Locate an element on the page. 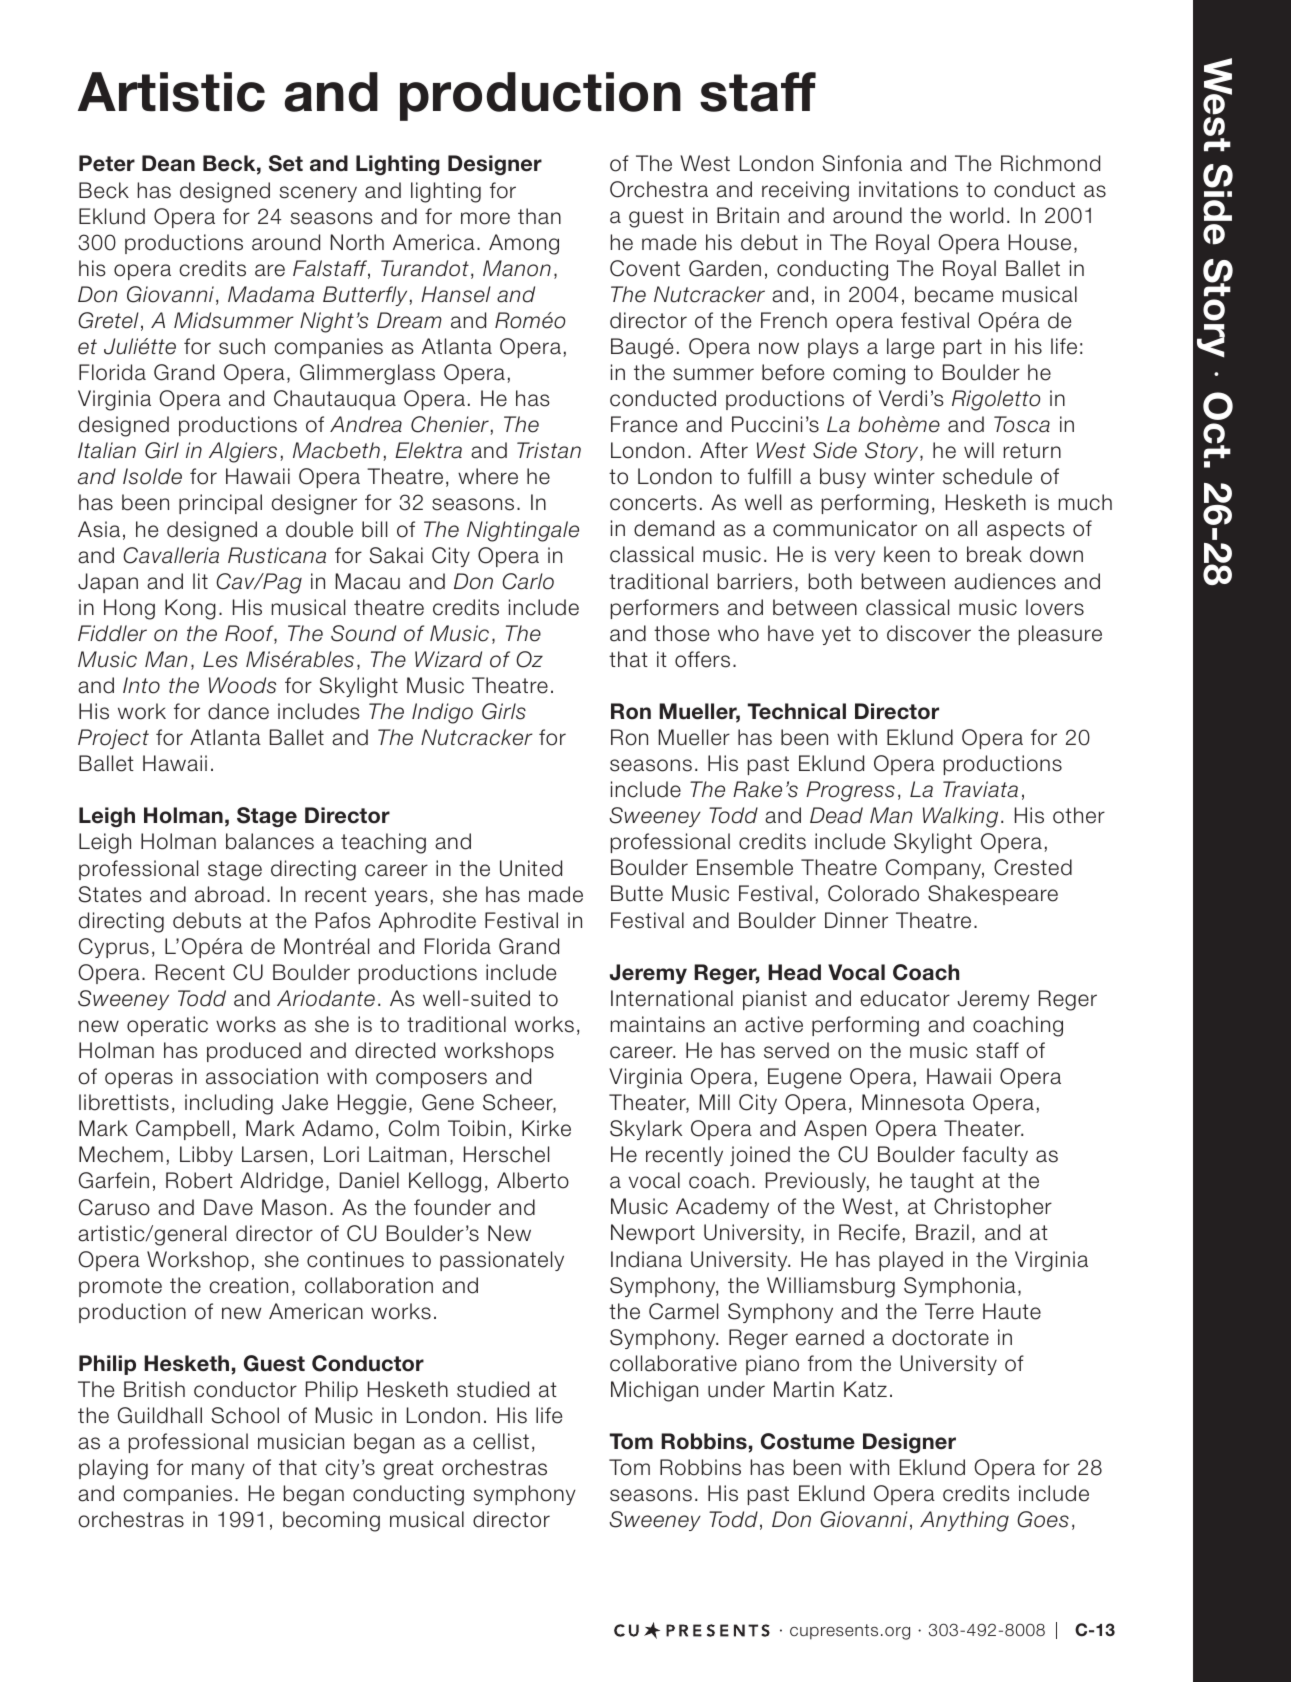  Anything is located at coordinates (964, 1521).
